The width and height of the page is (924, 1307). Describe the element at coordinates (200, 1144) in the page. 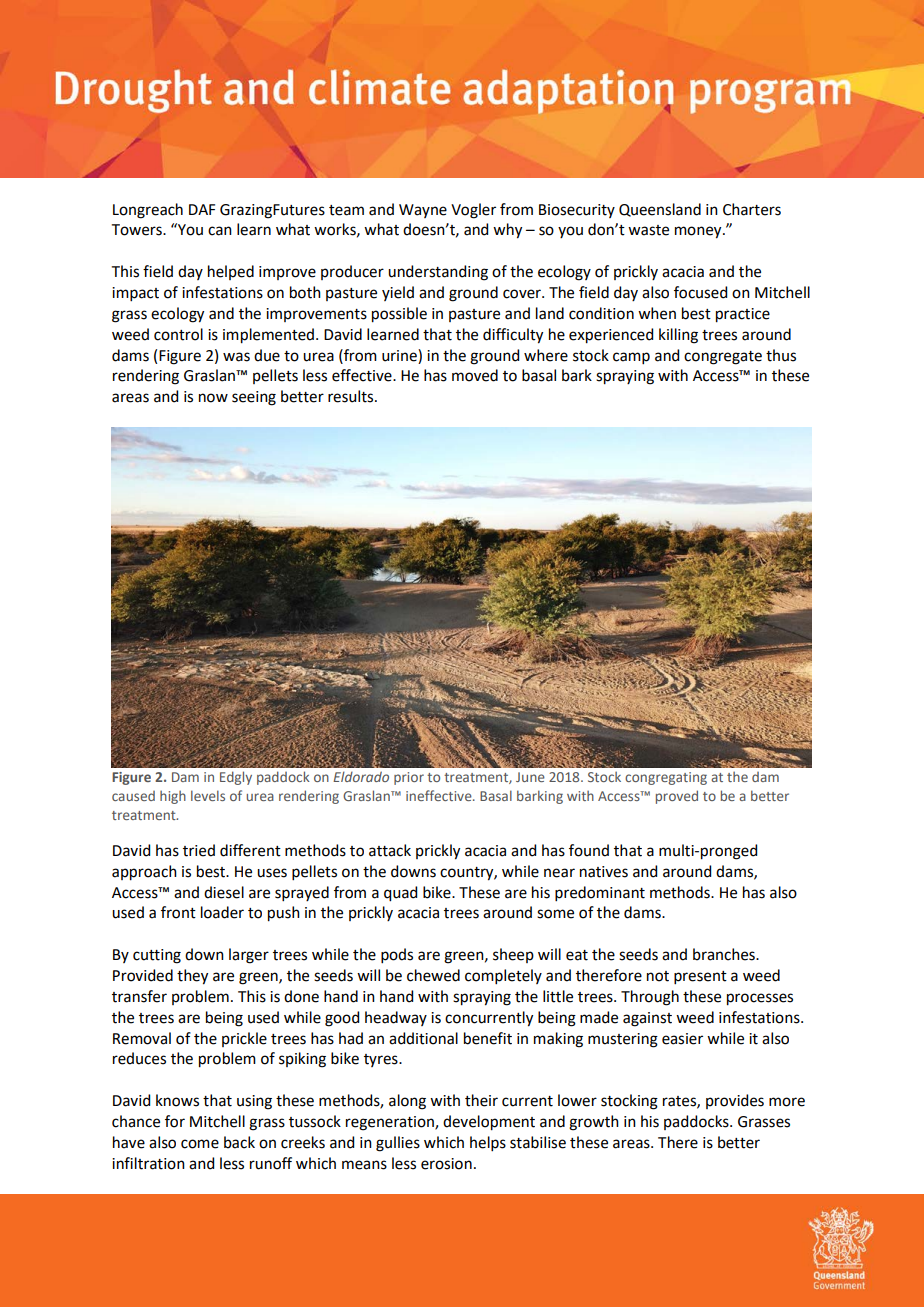

I see `come` at that location.
